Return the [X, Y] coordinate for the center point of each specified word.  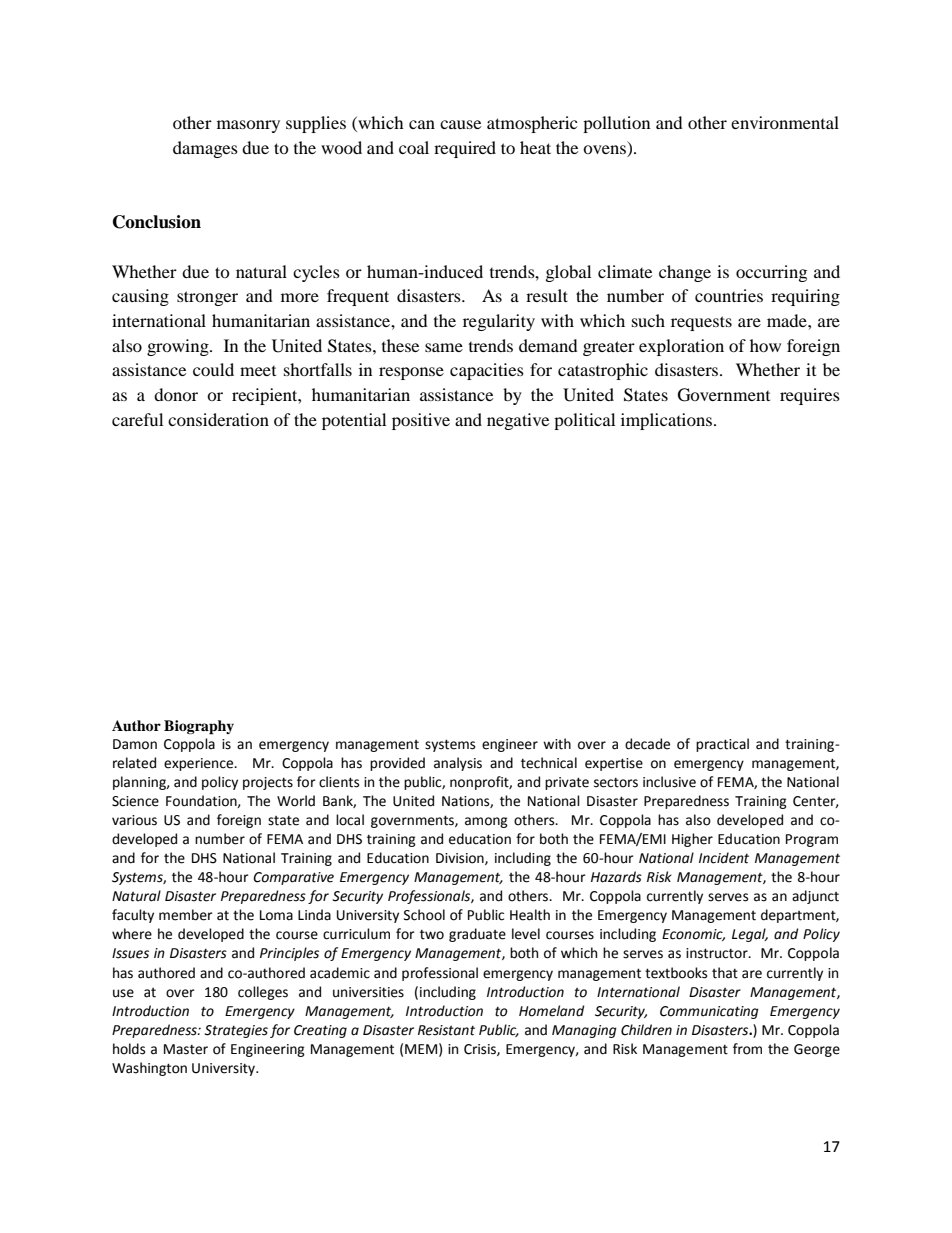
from [747, 1049]
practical [722, 745]
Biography [199, 727]
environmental [785, 122]
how [765, 345]
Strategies [236, 1031]
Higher [692, 840]
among [486, 822]
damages [205, 149]
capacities [487, 371]
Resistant [446, 1030]
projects [268, 783]
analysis [458, 764]
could [213, 369]
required [465, 149]
